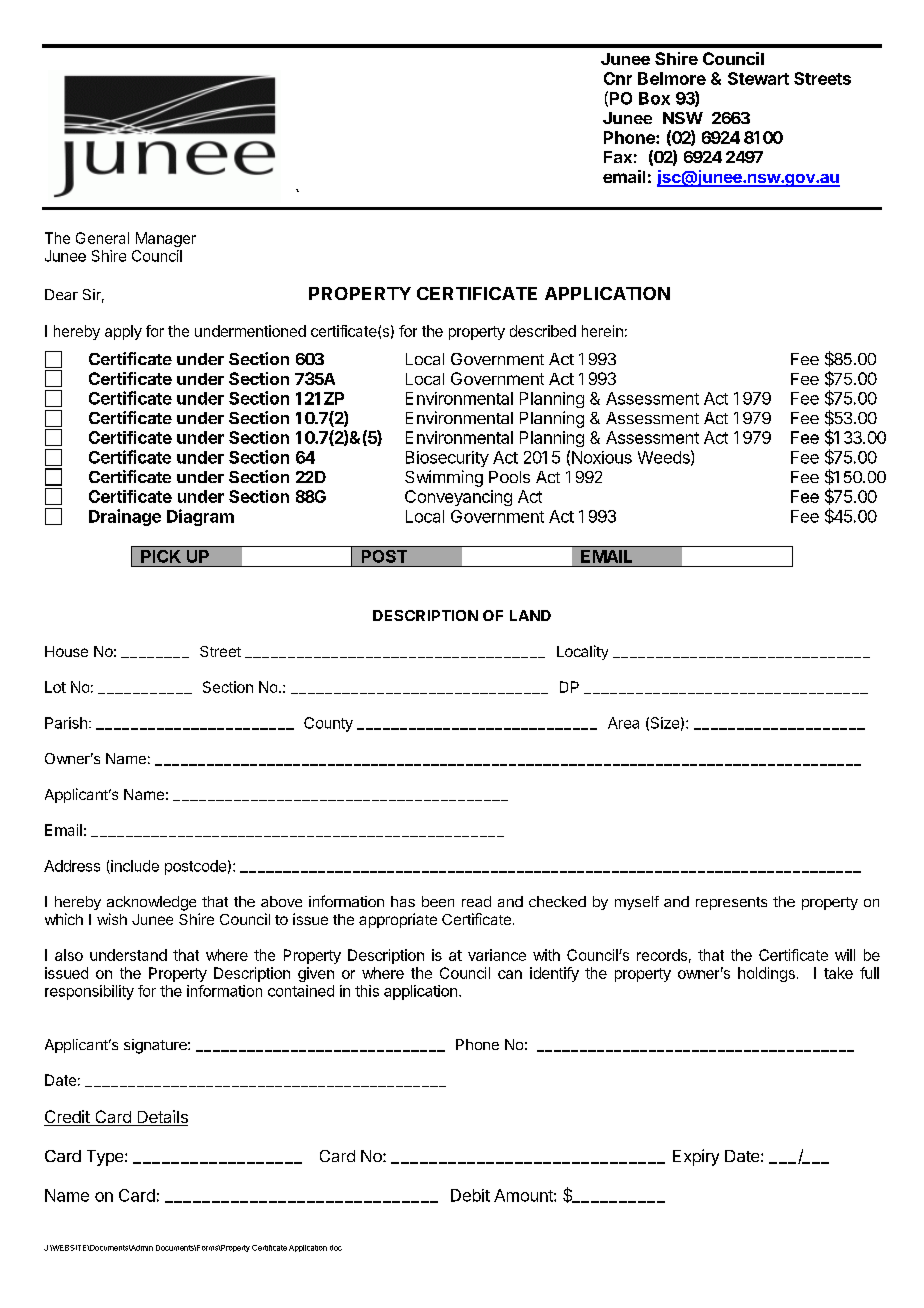  I want to click on Manager, so click(166, 239).
